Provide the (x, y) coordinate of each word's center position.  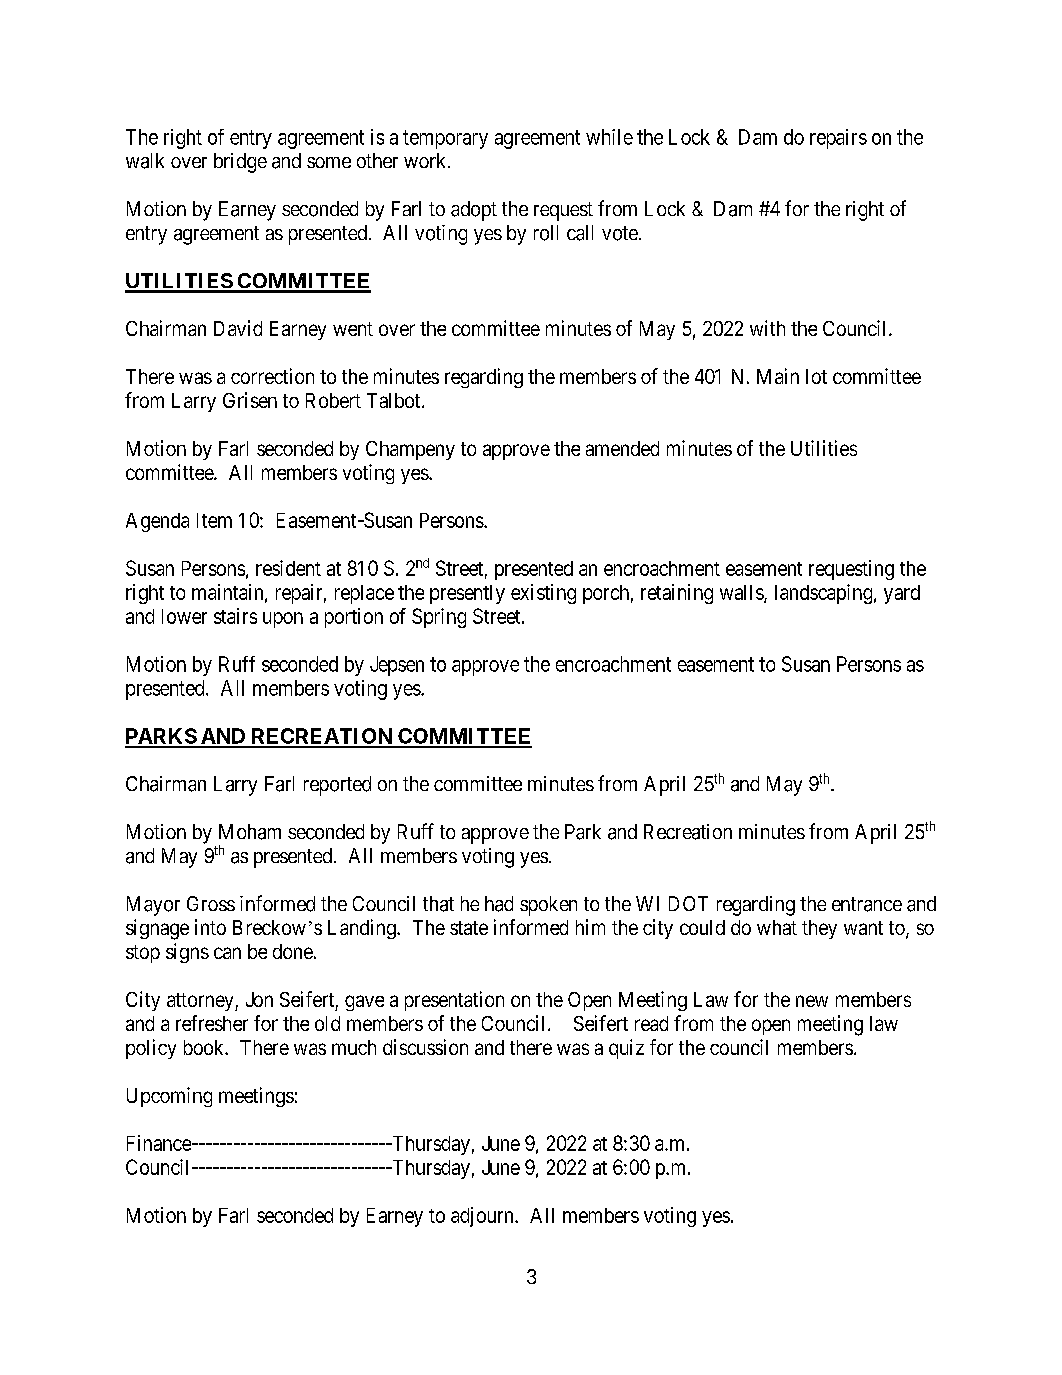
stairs (235, 616)
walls (742, 593)
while (609, 137)
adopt (474, 211)
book (205, 1047)
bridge (240, 163)
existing (543, 594)
